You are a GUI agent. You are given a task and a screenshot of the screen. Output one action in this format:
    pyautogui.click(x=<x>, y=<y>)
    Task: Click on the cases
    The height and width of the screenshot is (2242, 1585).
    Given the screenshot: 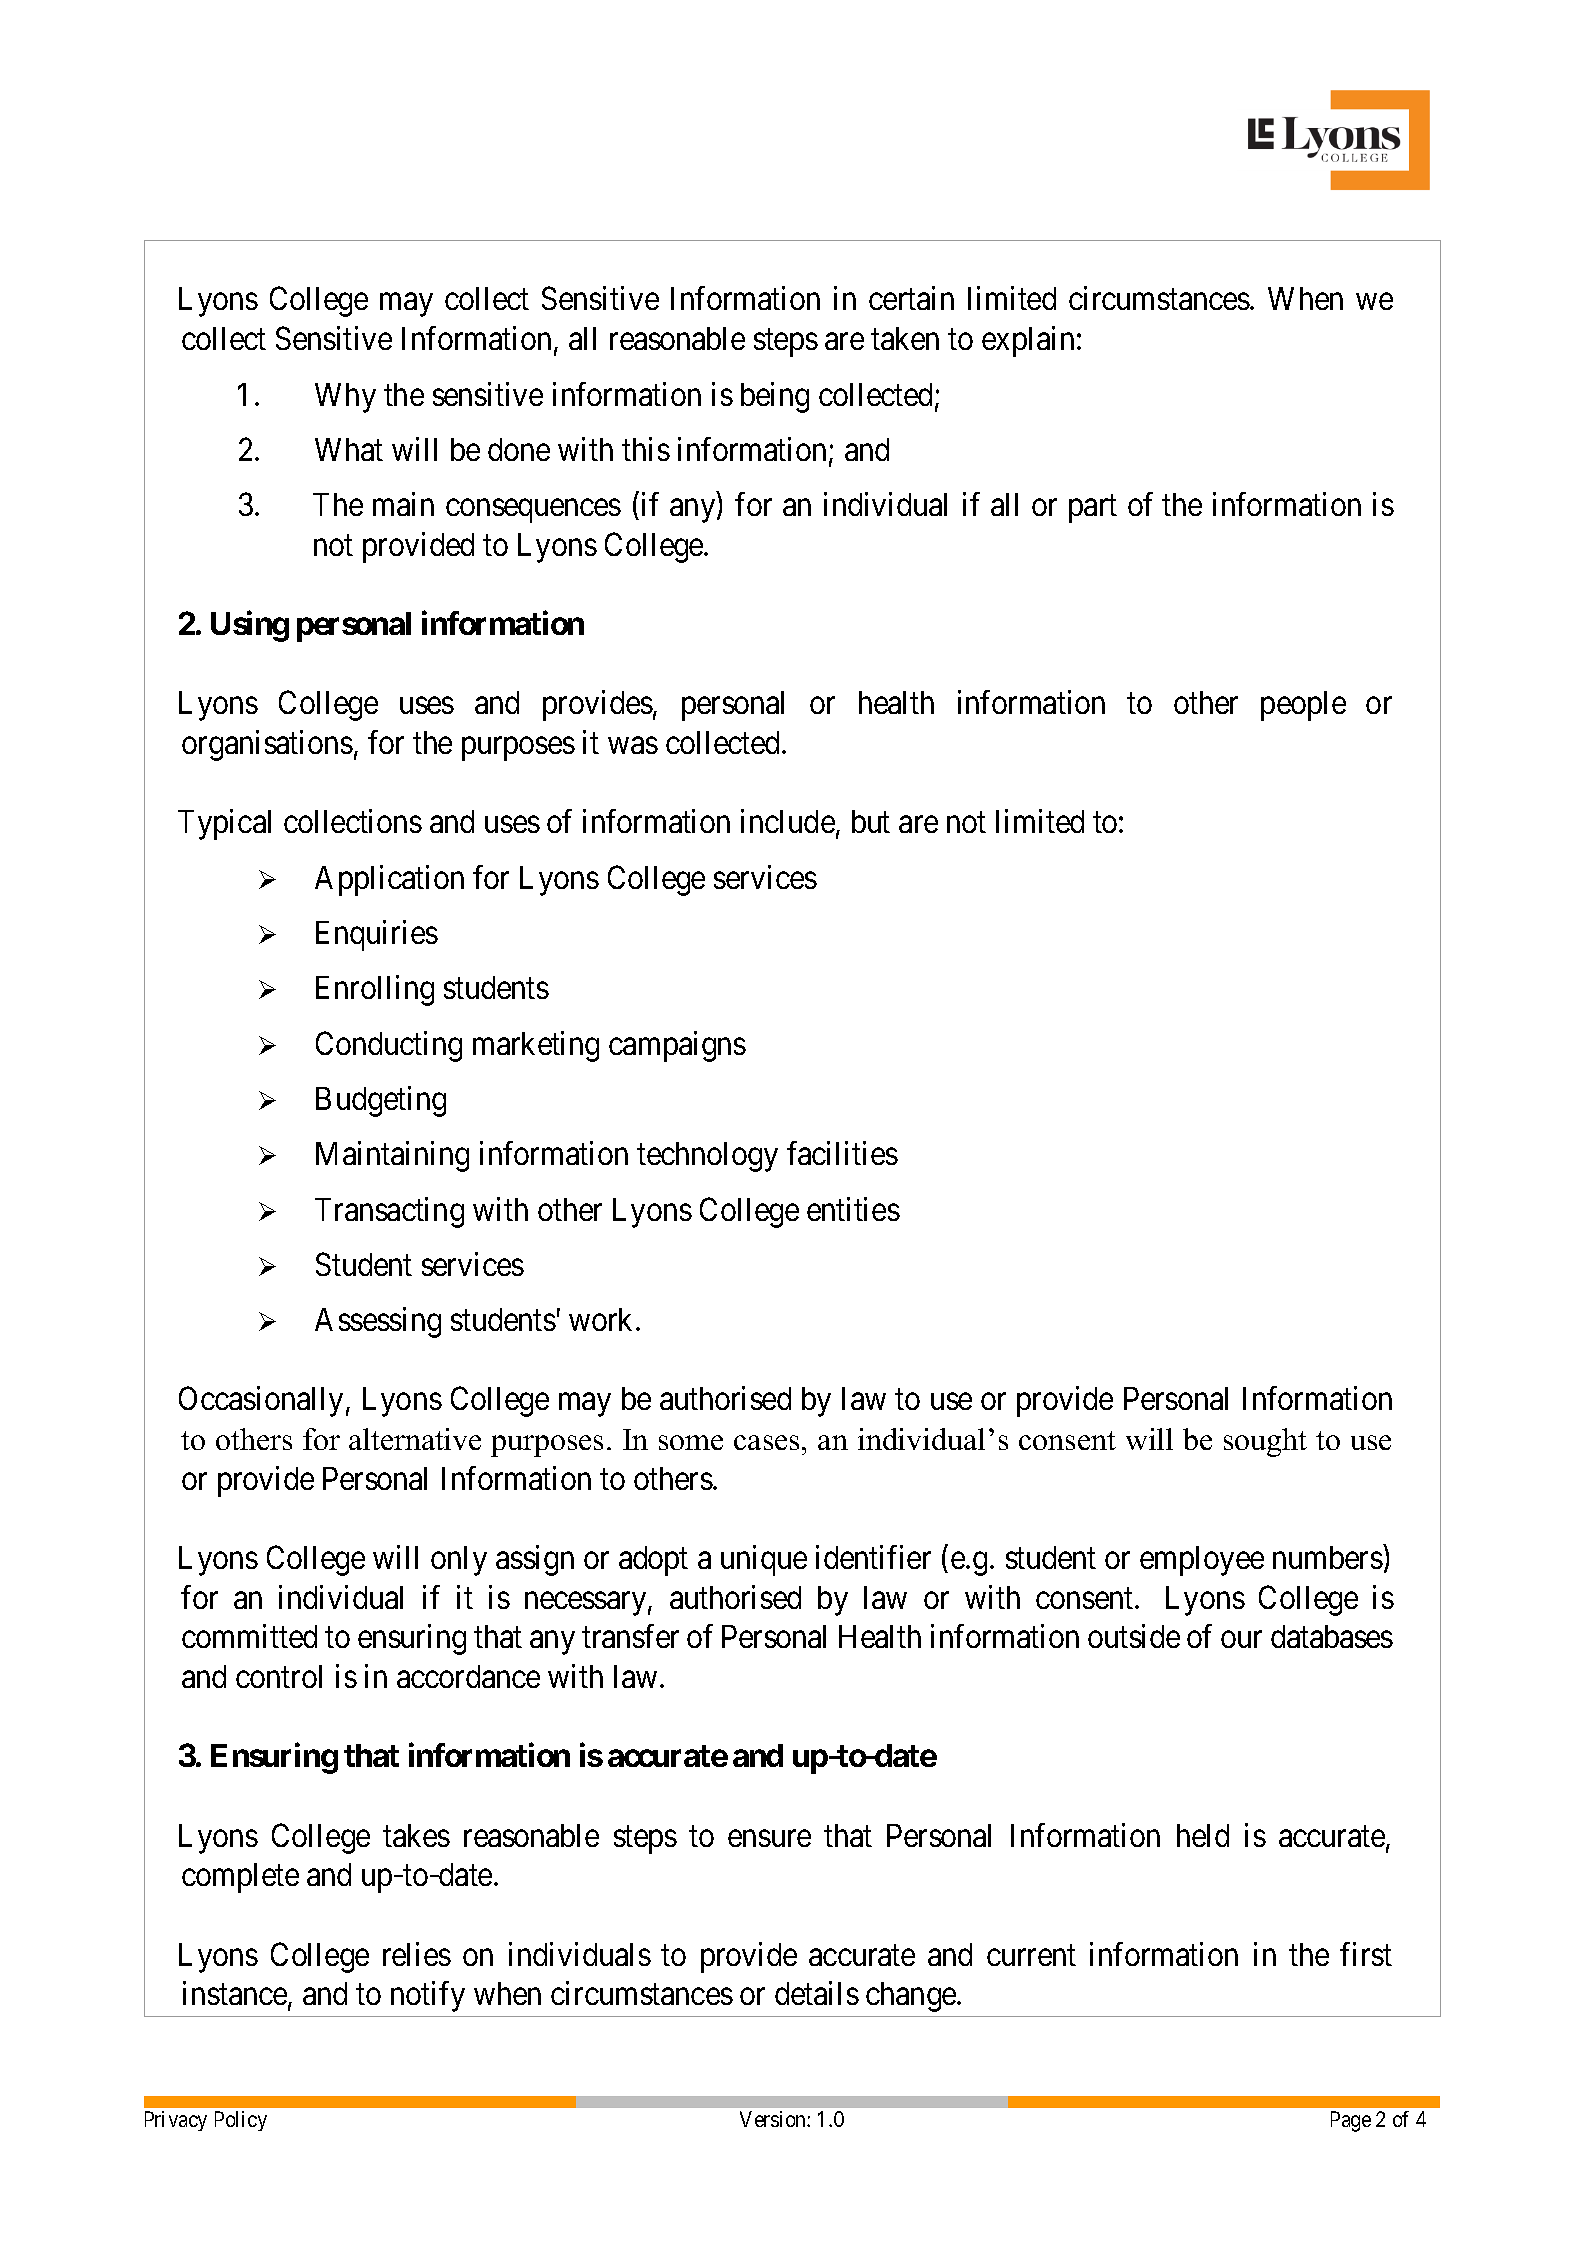 What is the action you would take?
    pyautogui.click(x=766, y=1442)
